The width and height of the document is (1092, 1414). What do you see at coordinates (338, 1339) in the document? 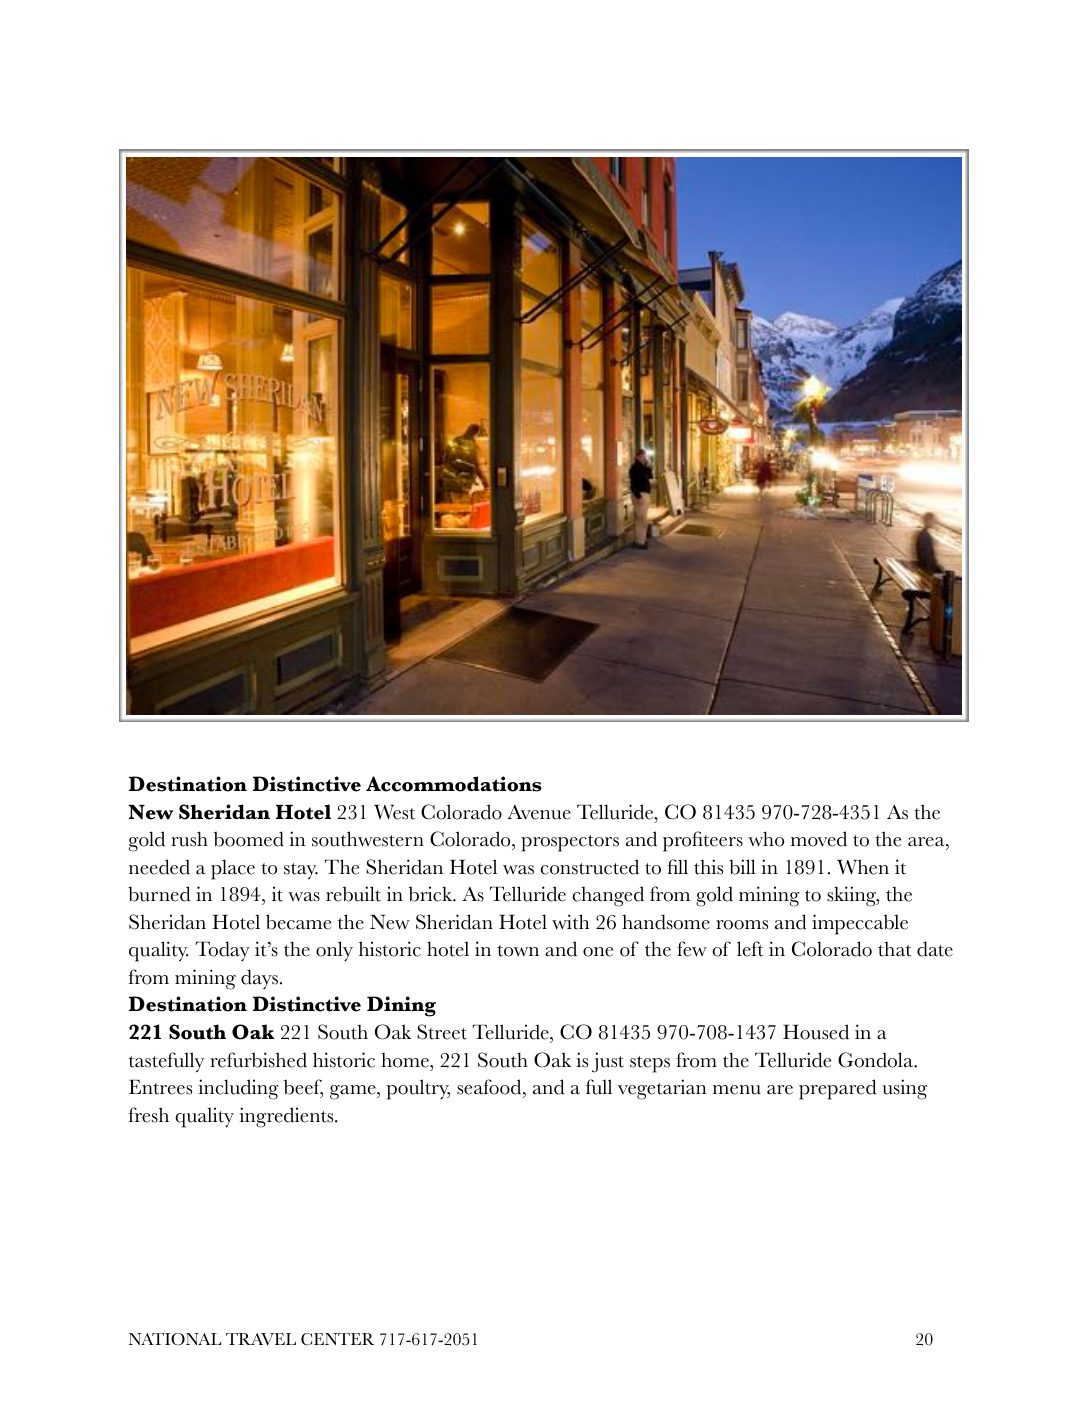
I see `CENTER` at bounding box center [338, 1339].
